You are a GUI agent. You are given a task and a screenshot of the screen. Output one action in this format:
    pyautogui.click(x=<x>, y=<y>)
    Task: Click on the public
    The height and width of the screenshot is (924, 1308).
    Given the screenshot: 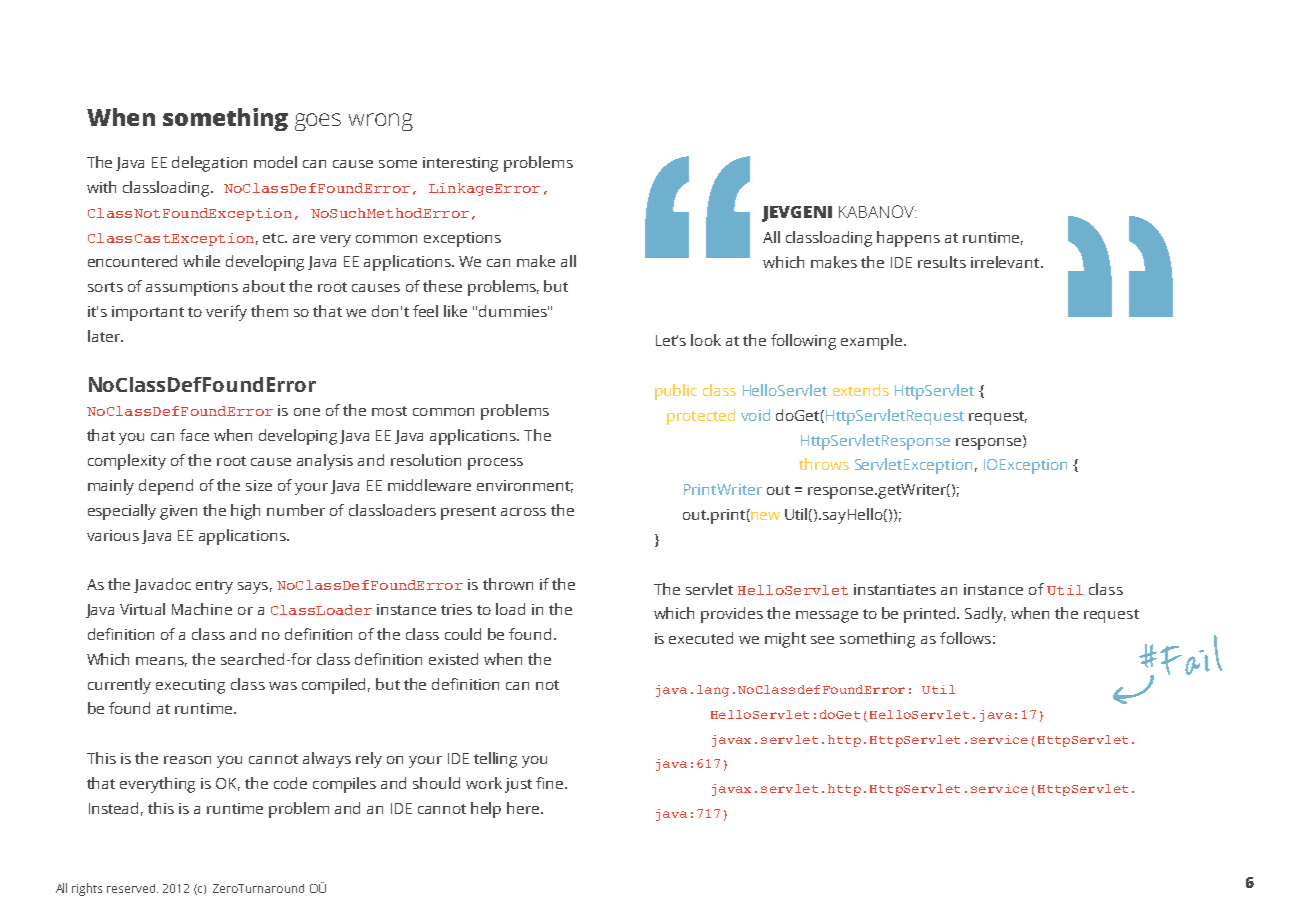 What is the action you would take?
    pyautogui.click(x=676, y=392)
